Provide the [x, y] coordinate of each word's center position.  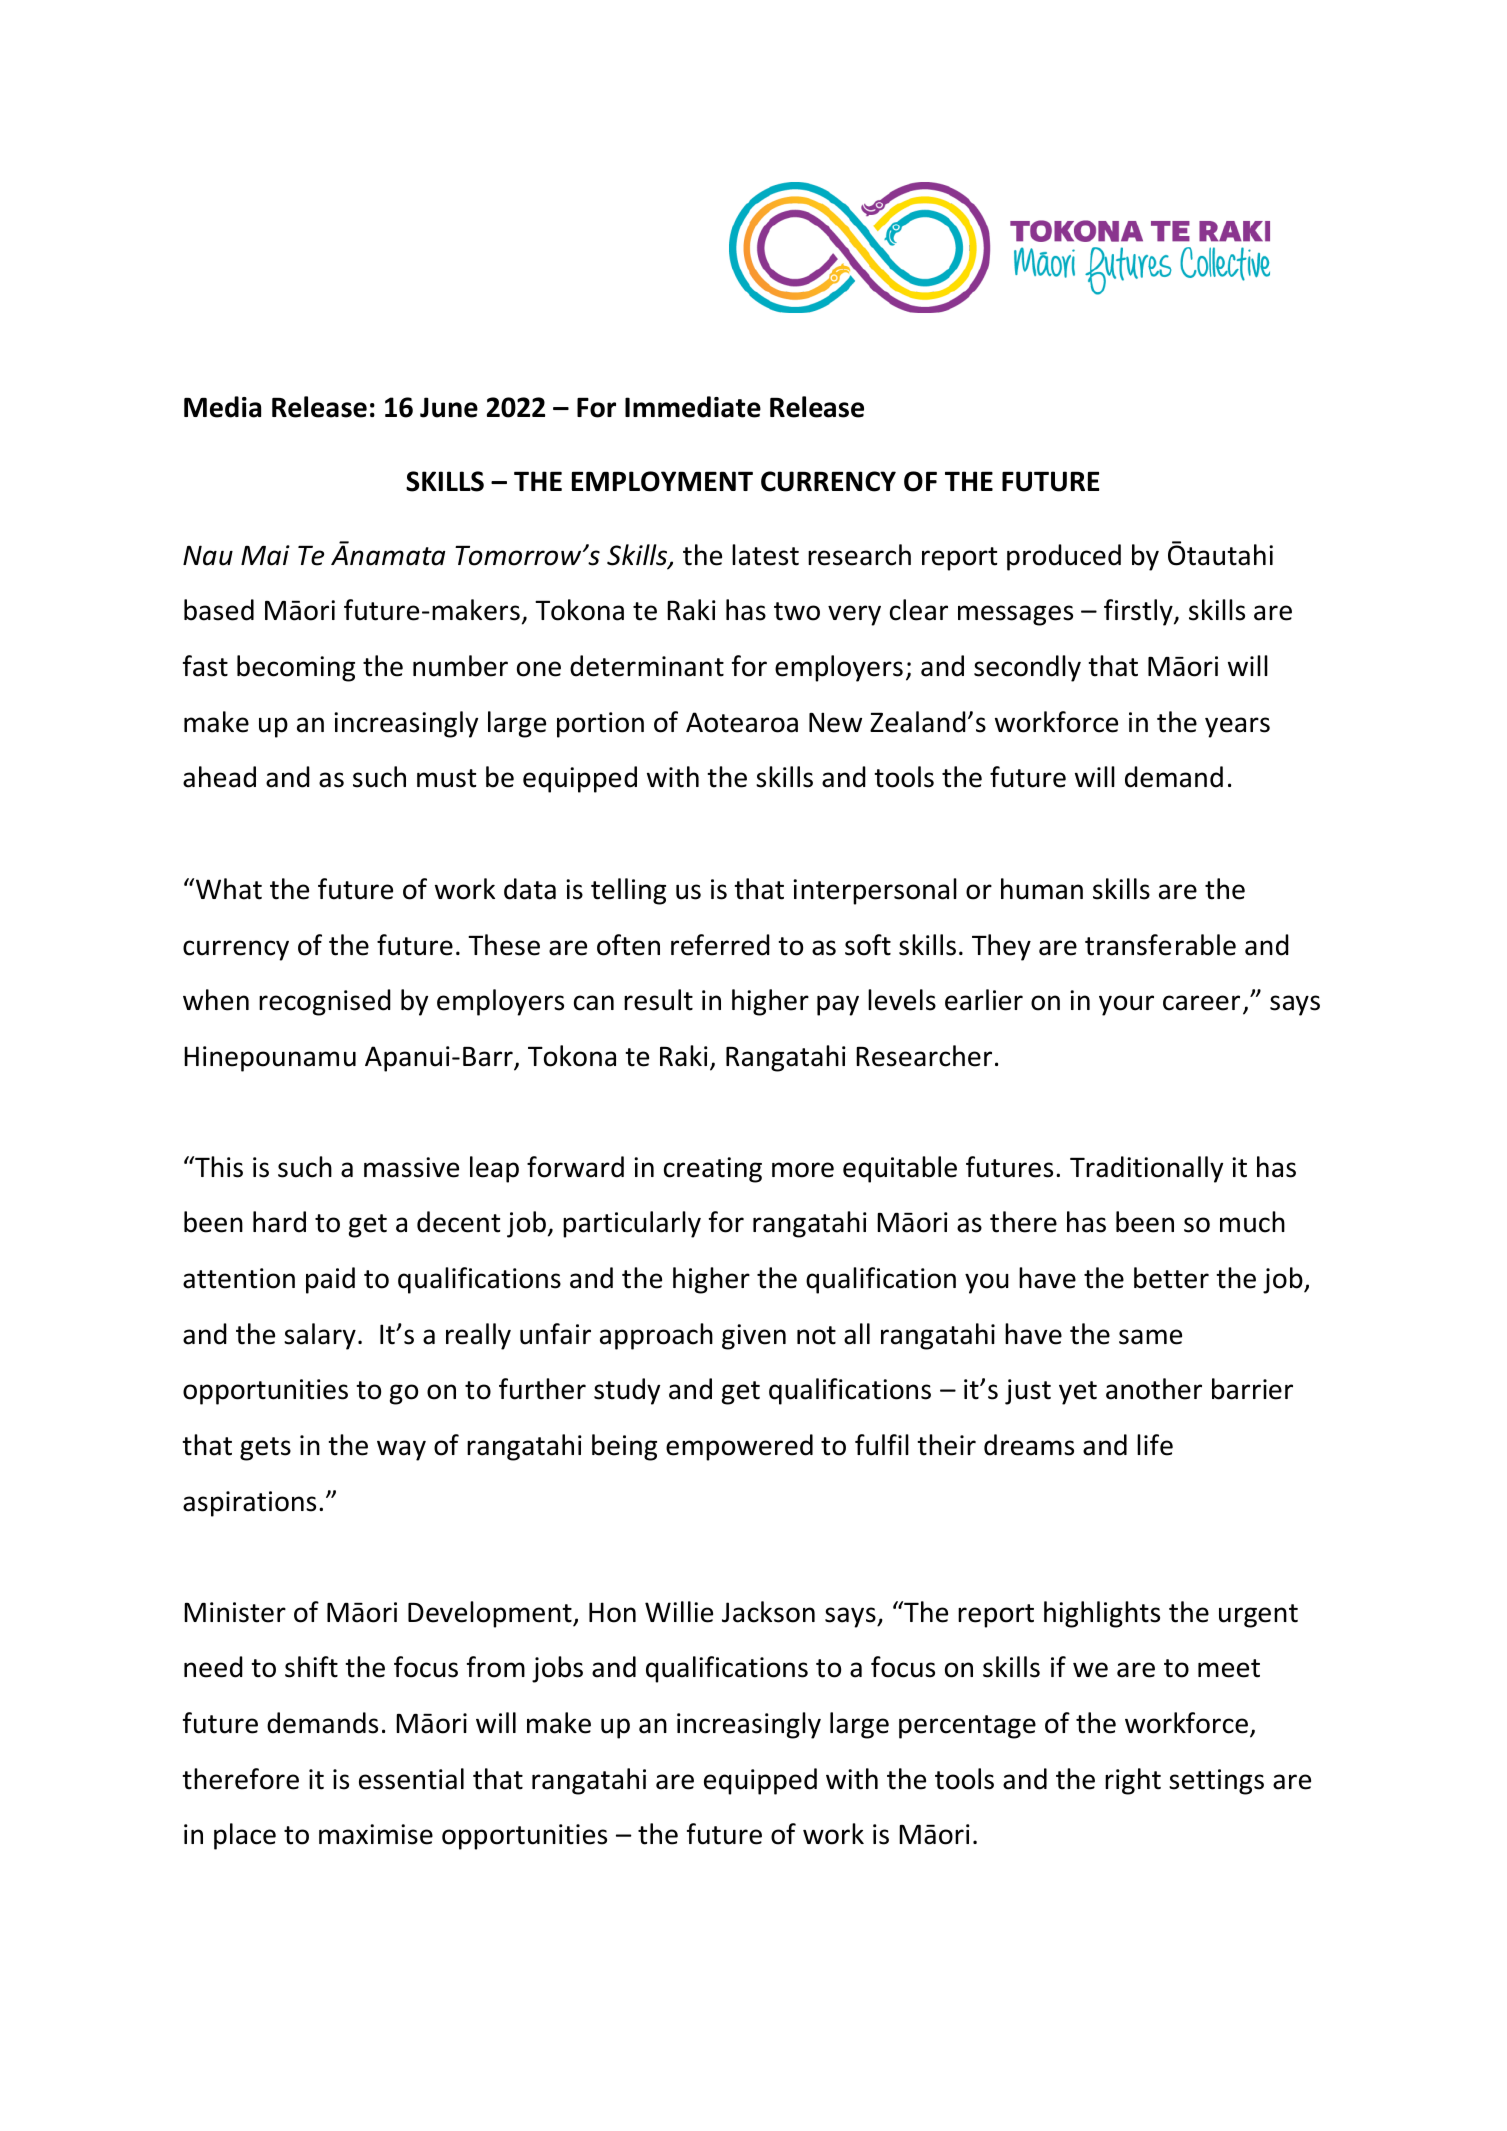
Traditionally [1146, 1169]
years [1237, 727]
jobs [557, 1669]
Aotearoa [742, 722]
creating [713, 1170]
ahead [219, 777]
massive [411, 1167]
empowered [739, 1447]
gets [265, 1449]
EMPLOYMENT [662, 481]
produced [1064, 557]
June [449, 407]
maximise [376, 1834]
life [1155, 1445]
